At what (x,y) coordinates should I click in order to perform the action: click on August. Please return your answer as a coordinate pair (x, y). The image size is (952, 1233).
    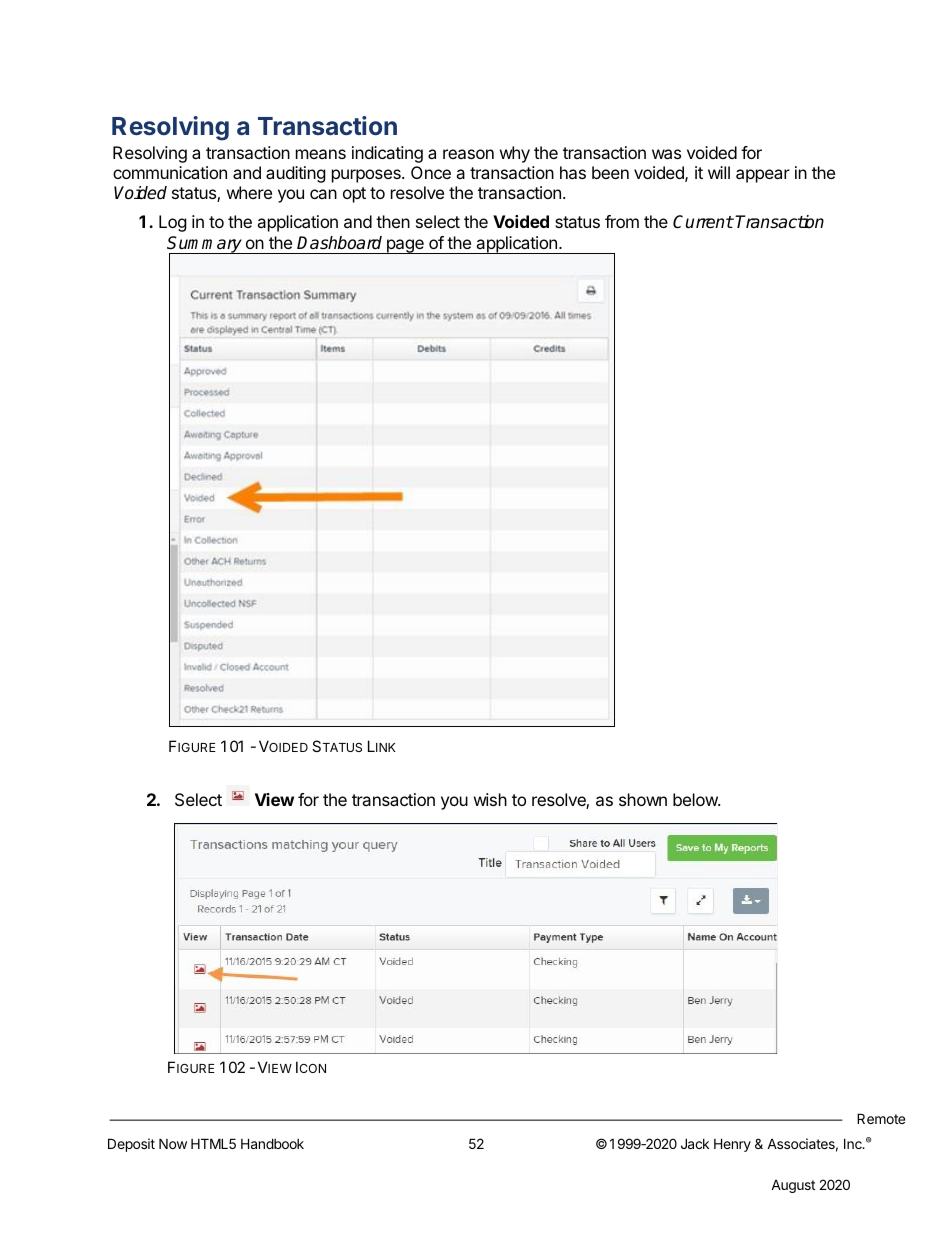
    Looking at the image, I should click on (793, 1186).
